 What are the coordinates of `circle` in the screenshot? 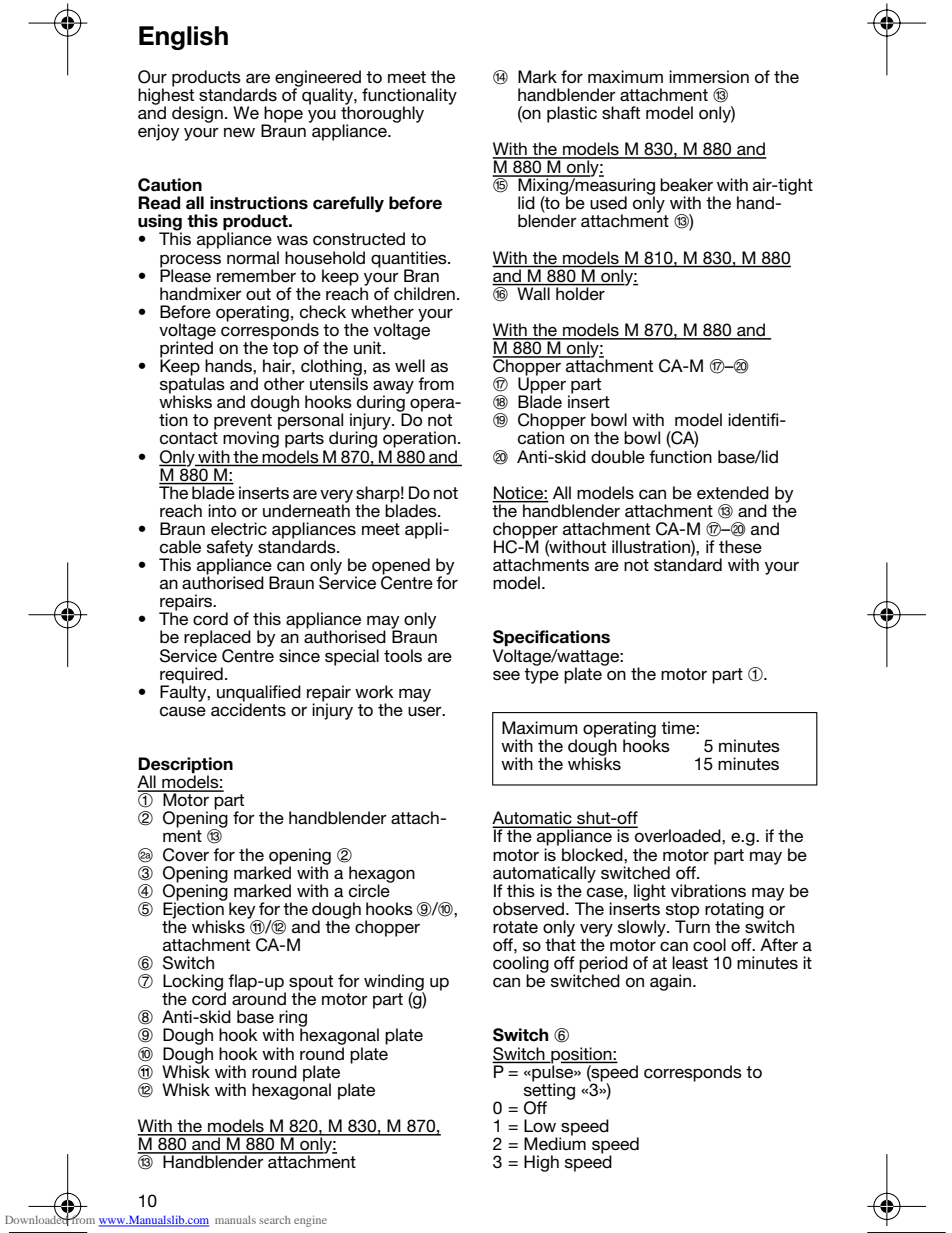 It's located at (370, 890).
